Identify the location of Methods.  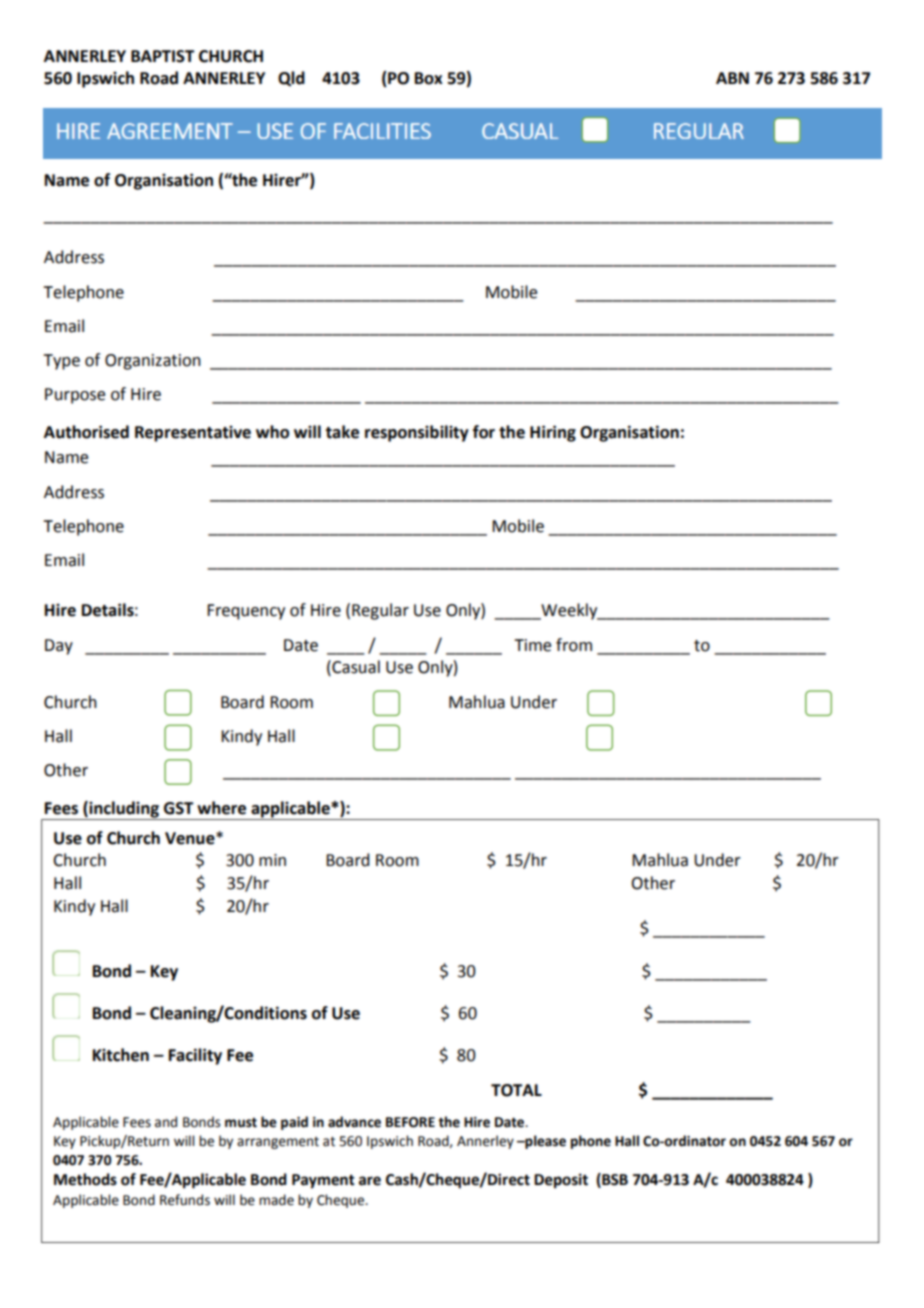
(85, 1179).
